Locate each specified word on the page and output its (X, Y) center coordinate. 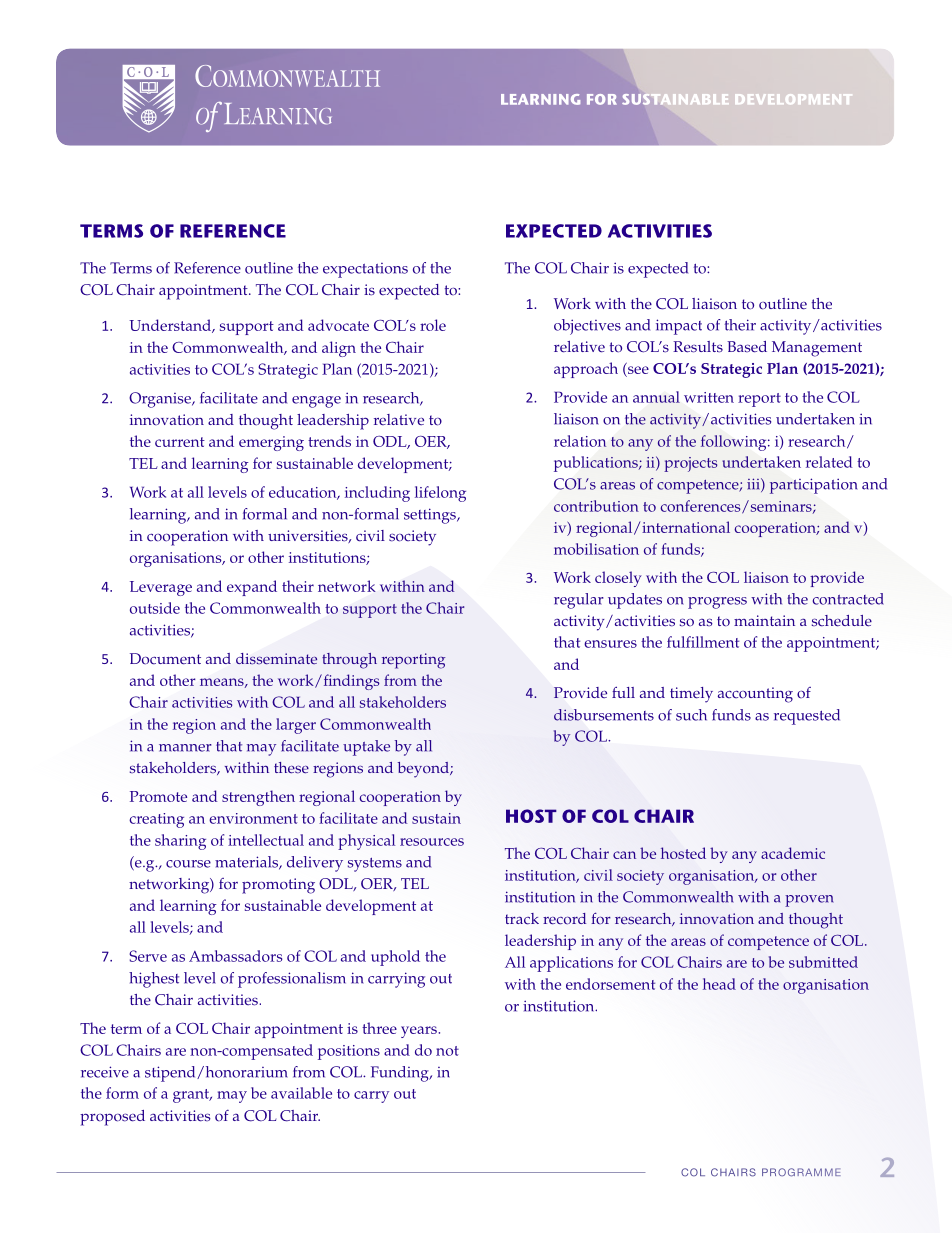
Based (747, 347)
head (719, 984)
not (447, 1051)
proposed (112, 1118)
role (433, 325)
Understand (171, 326)
